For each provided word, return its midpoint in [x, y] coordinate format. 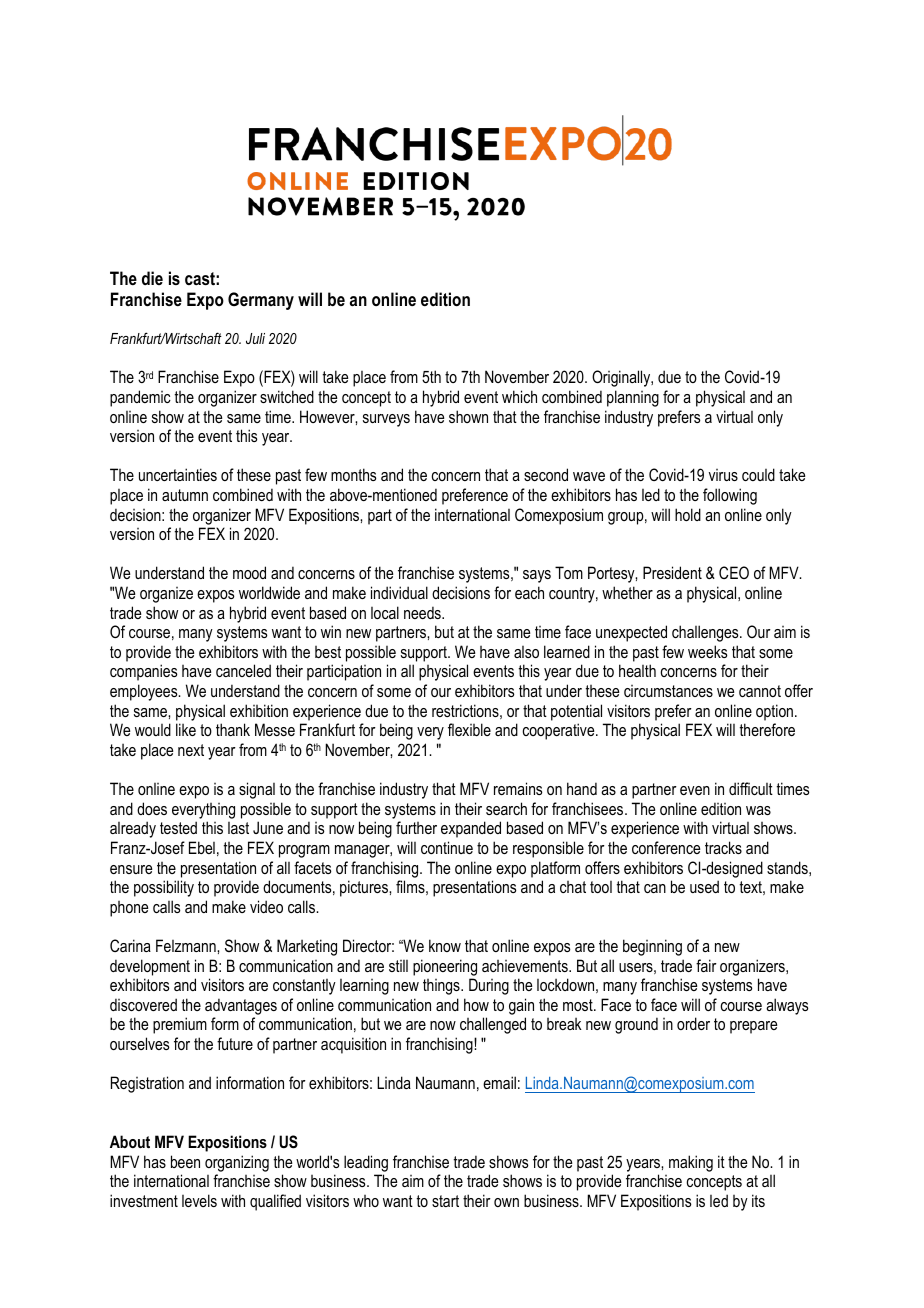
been [185, 1161]
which [519, 396]
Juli [255, 338]
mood [249, 572]
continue [447, 847]
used [704, 886]
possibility [164, 888]
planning [633, 398]
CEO [734, 572]
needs [423, 612]
